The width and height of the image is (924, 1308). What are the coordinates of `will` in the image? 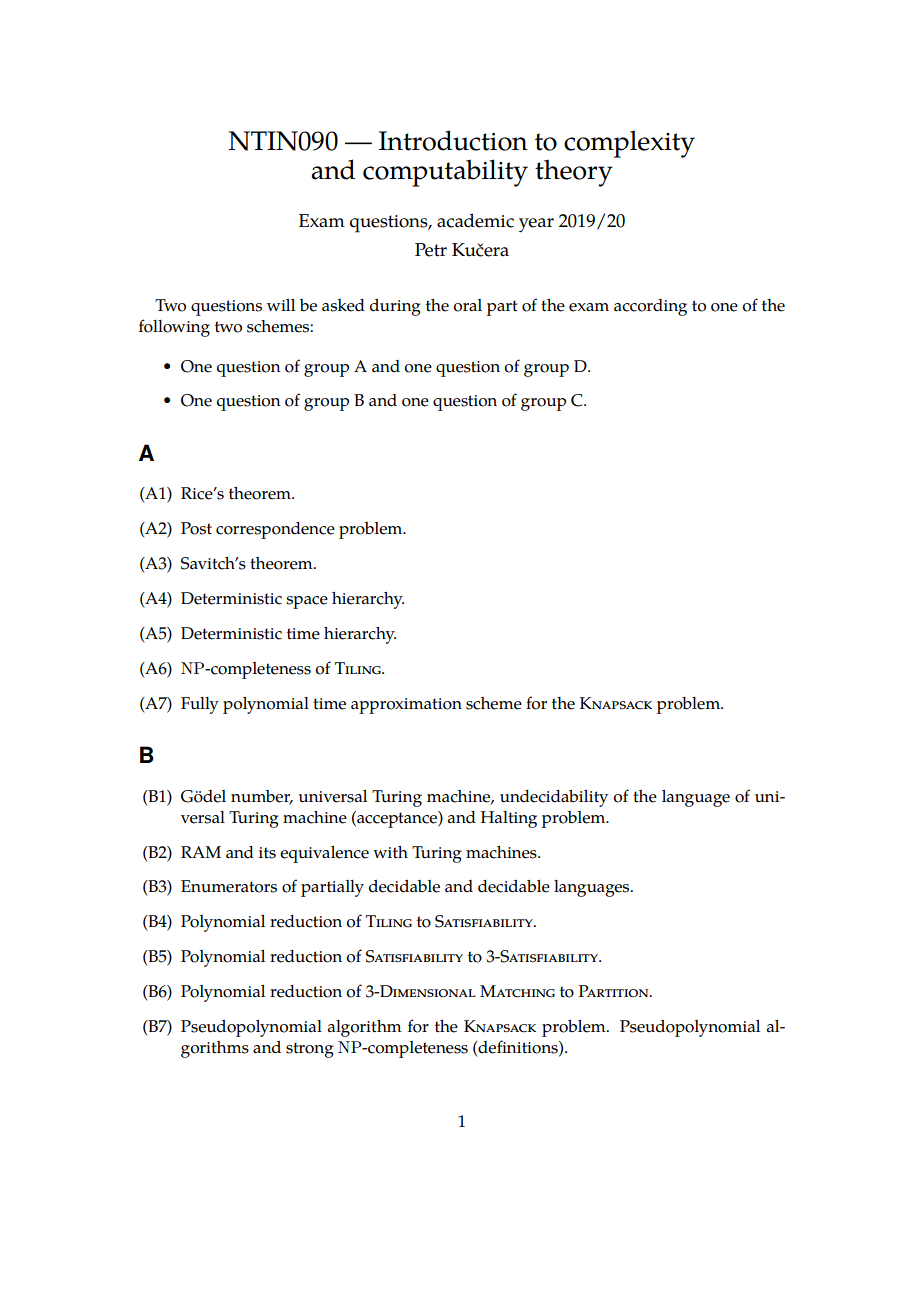 It's located at (281, 305).
